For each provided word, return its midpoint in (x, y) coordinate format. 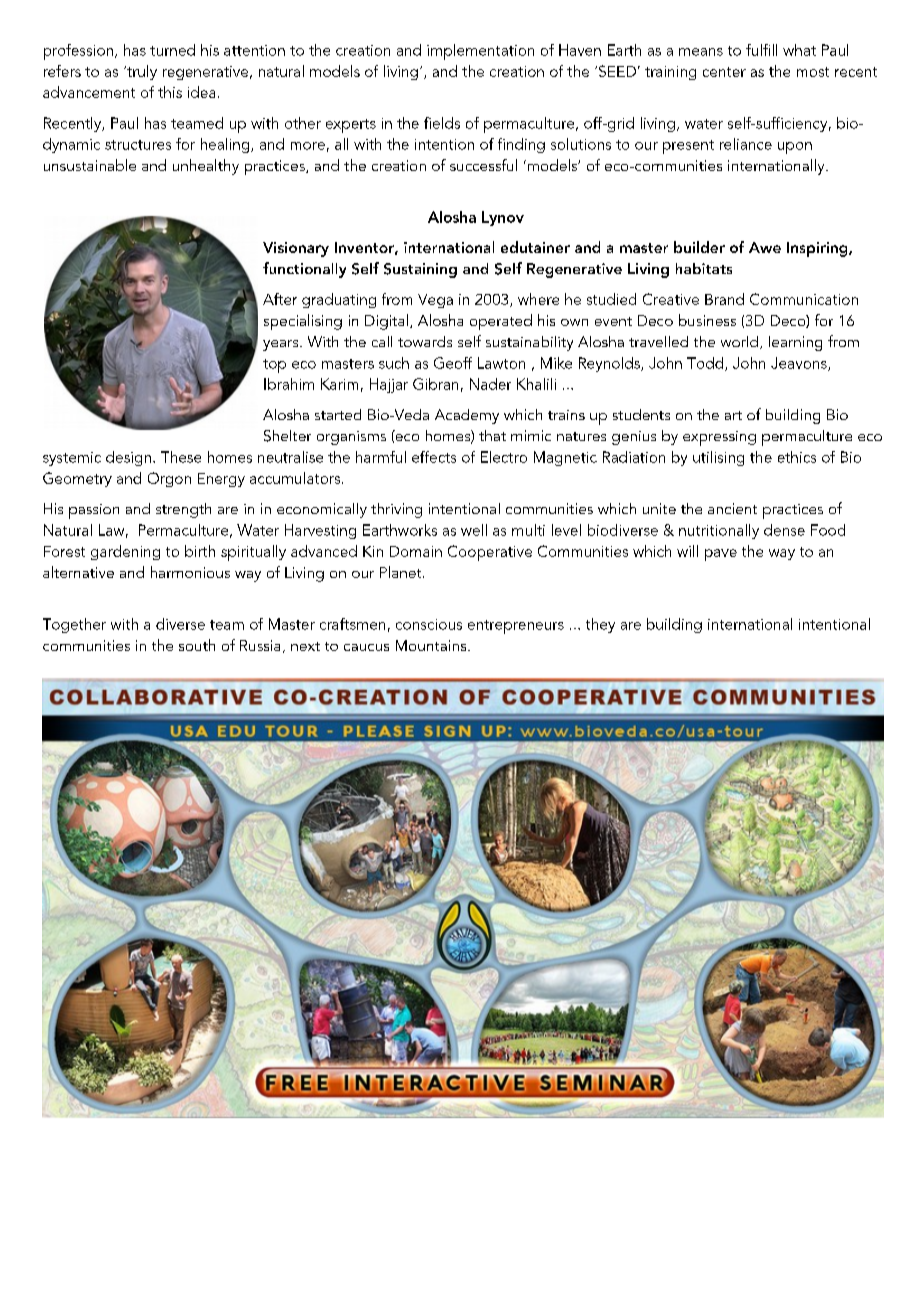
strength (183, 510)
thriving (396, 510)
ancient (732, 508)
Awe (765, 247)
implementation (480, 52)
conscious (429, 624)
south (197, 645)
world (739, 341)
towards (425, 341)
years (282, 345)
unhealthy (206, 167)
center (724, 72)
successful (483, 165)
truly (141, 72)
